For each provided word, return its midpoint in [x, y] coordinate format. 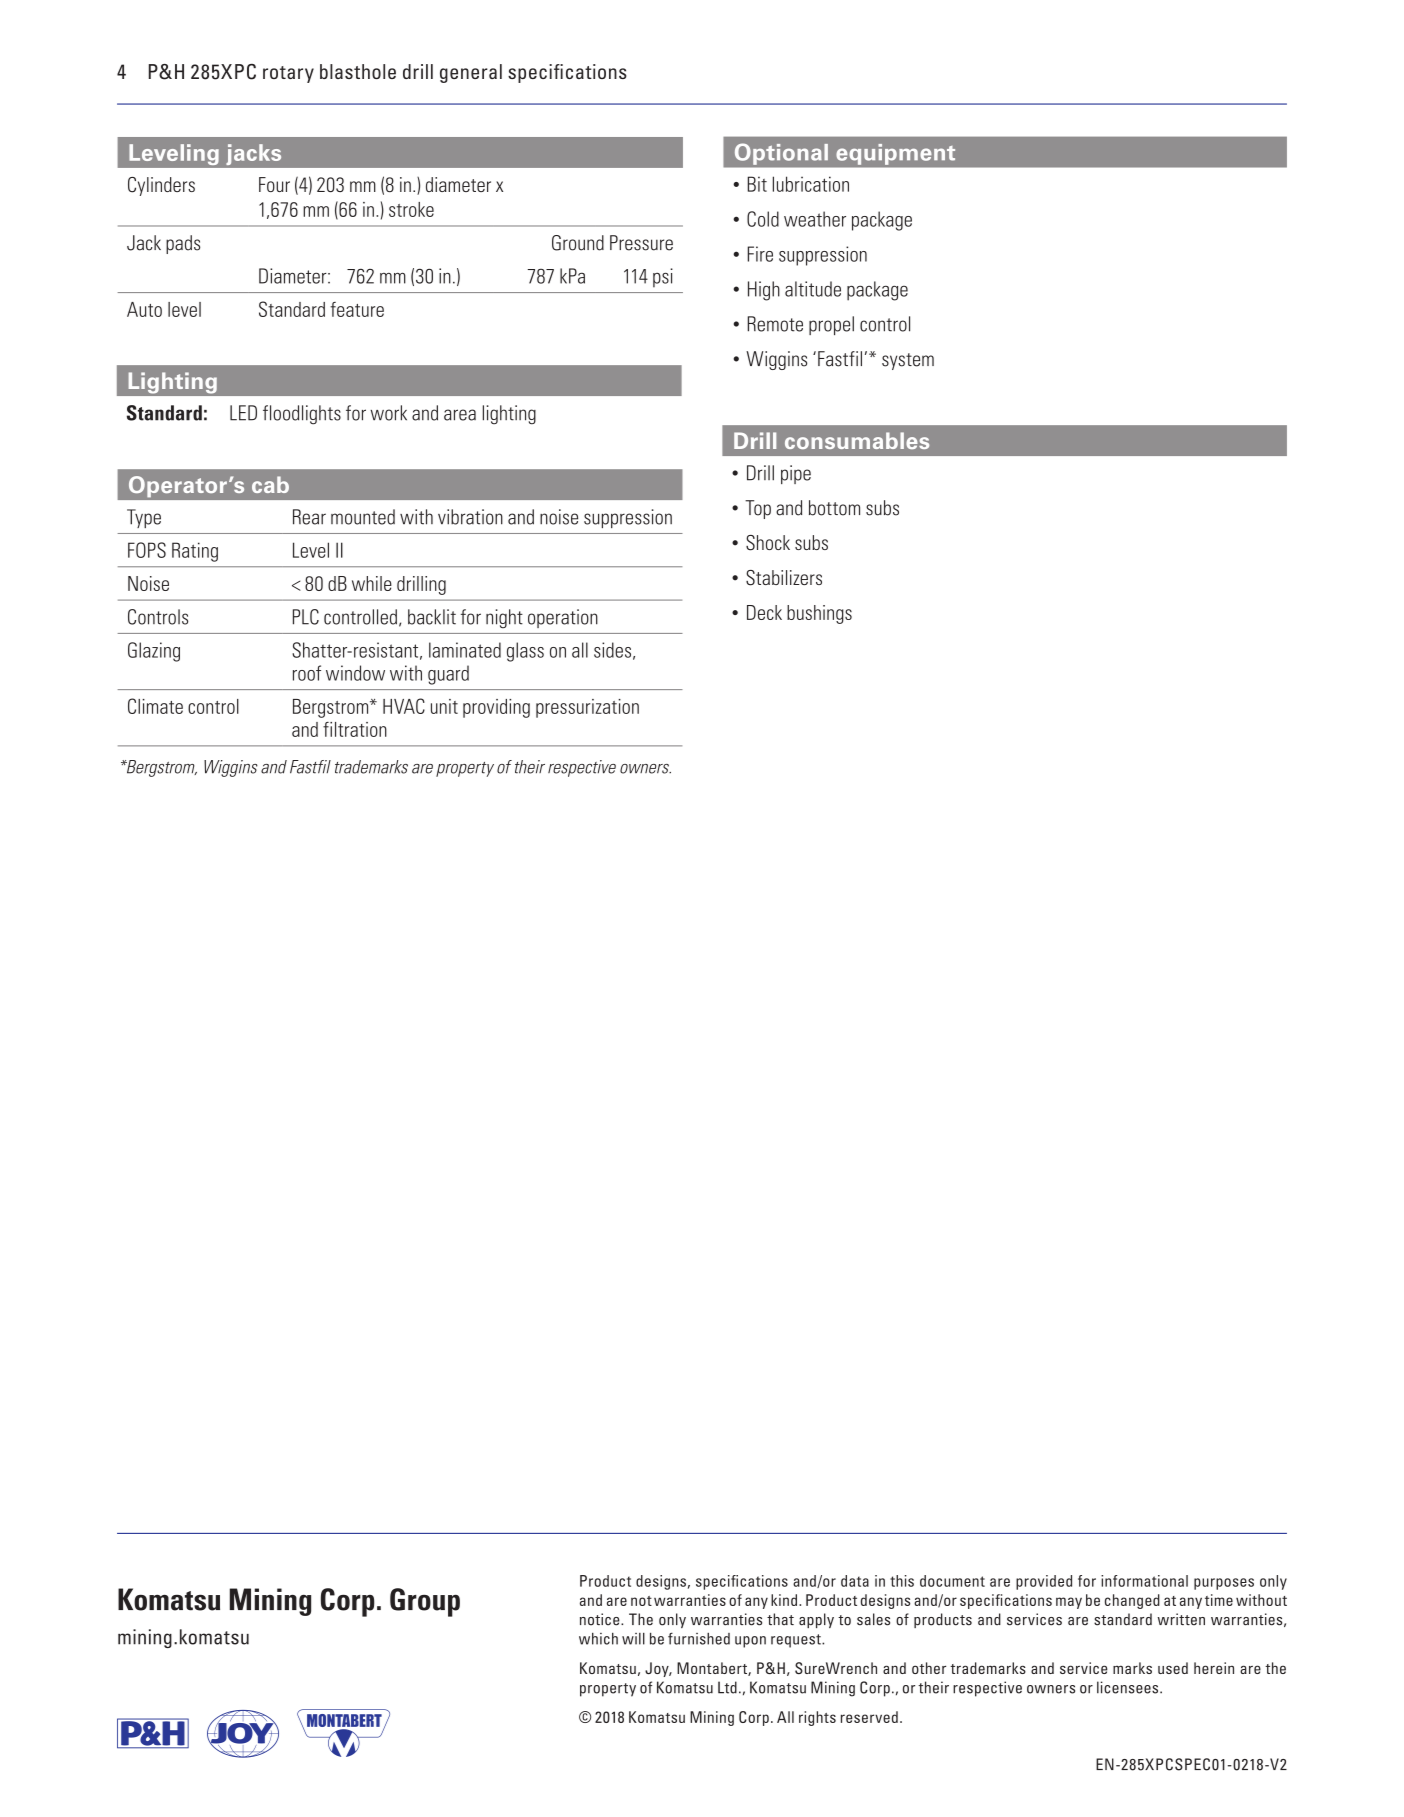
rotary [288, 74]
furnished [699, 1638]
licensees [1129, 1687]
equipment [896, 154]
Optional [781, 154]
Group [425, 1602]
